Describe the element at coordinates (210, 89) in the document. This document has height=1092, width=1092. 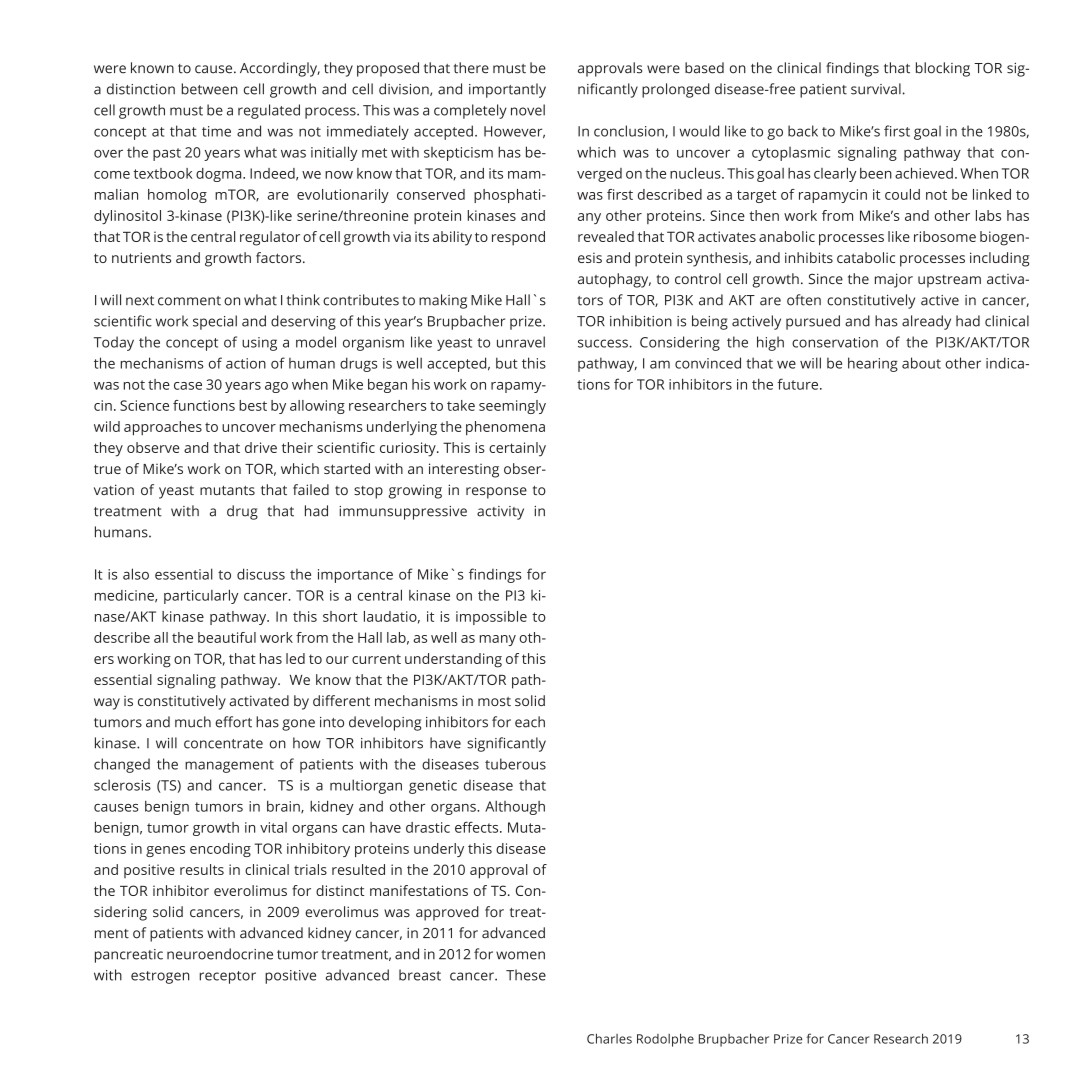
I see `between` at that location.
